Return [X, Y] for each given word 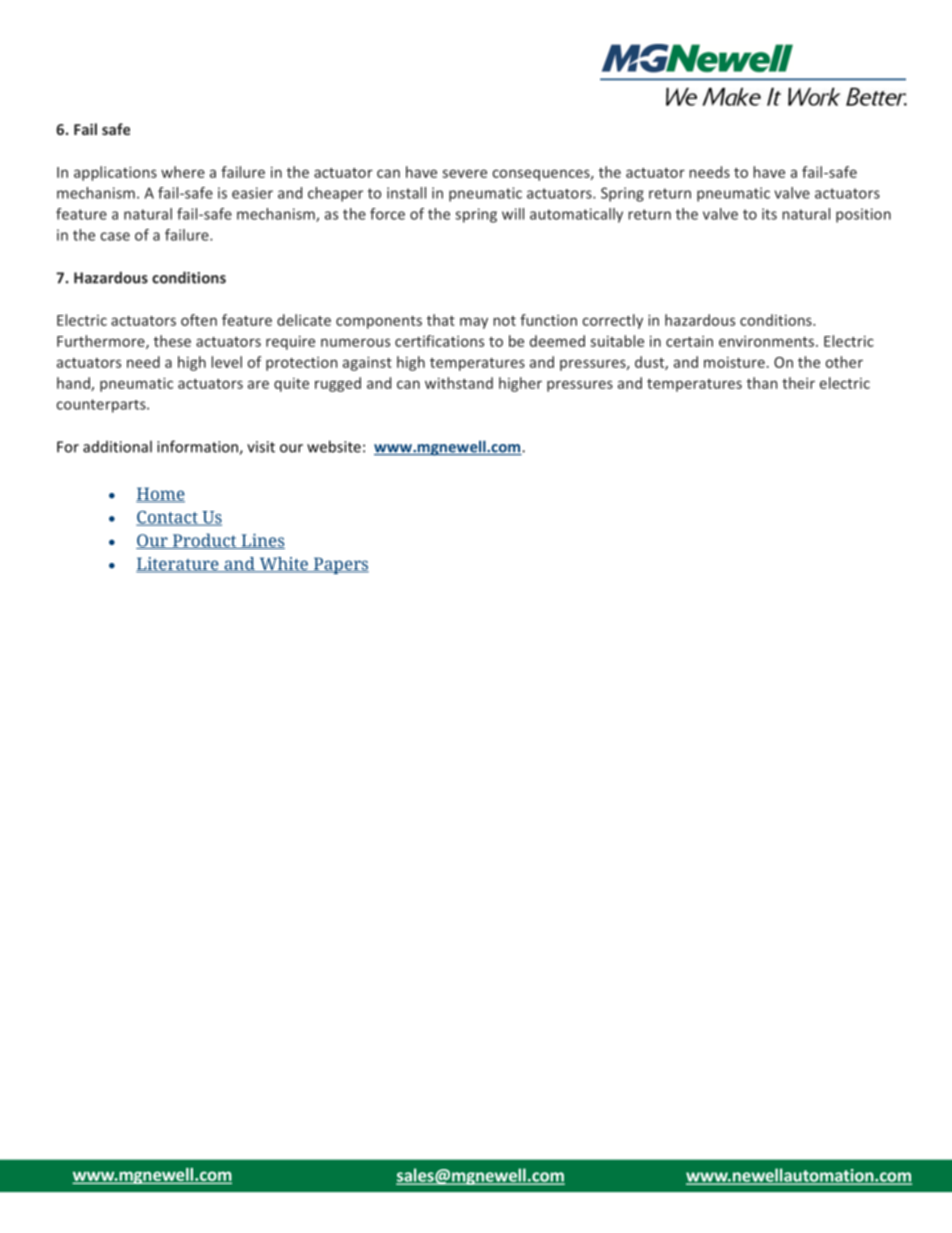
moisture [734, 362]
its [769, 214]
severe [464, 173]
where [183, 172]
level [226, 362]
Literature [178, 565]
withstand [459, 383]
